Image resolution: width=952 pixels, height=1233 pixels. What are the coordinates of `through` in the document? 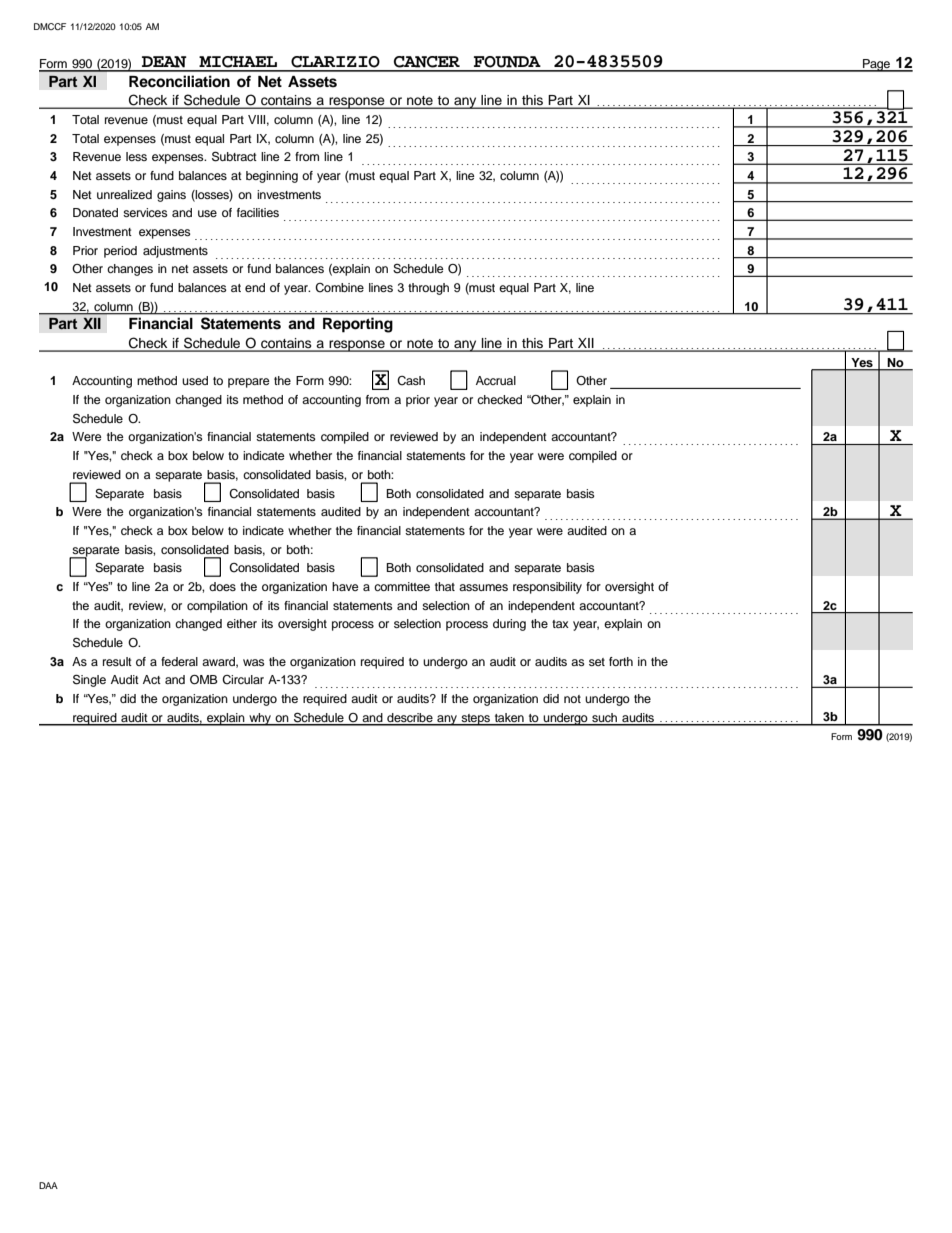 It's located at (428, 289).
